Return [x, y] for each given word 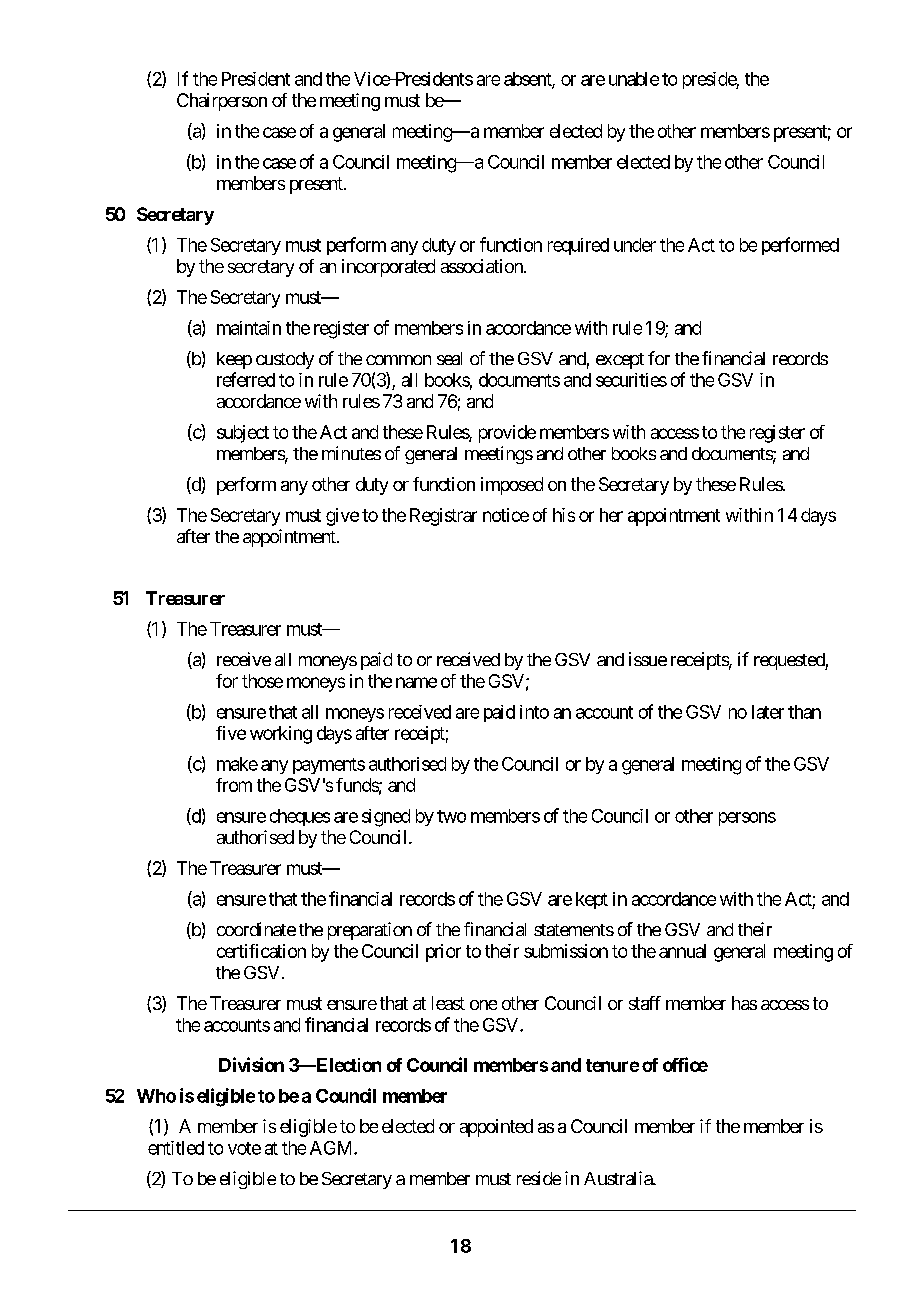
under [635, 245]
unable [634, 79]
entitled [176, 1148]
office [685, 1064]
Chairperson [222, 102]
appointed [496, 1128]
